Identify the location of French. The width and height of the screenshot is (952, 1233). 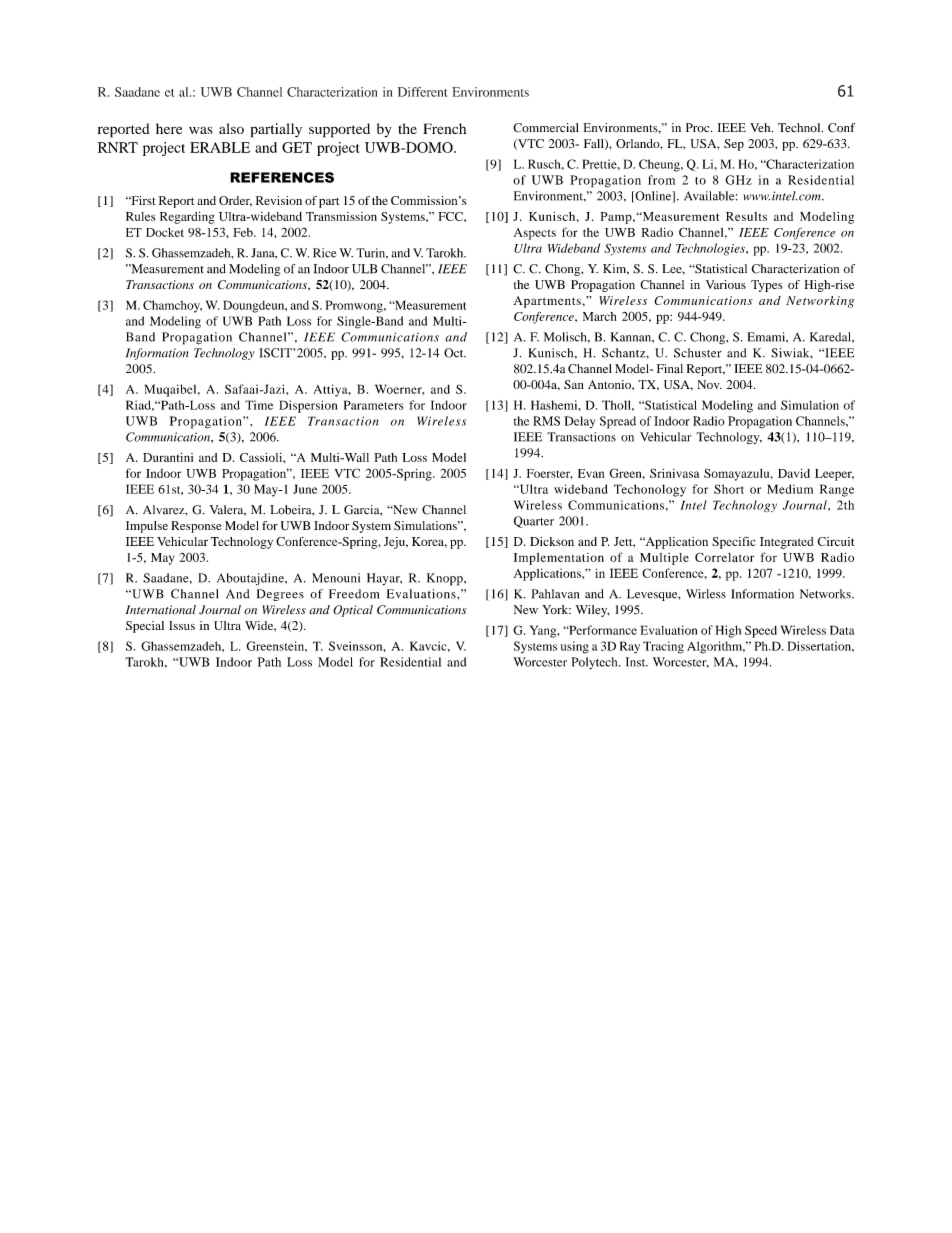
(444, 128).
